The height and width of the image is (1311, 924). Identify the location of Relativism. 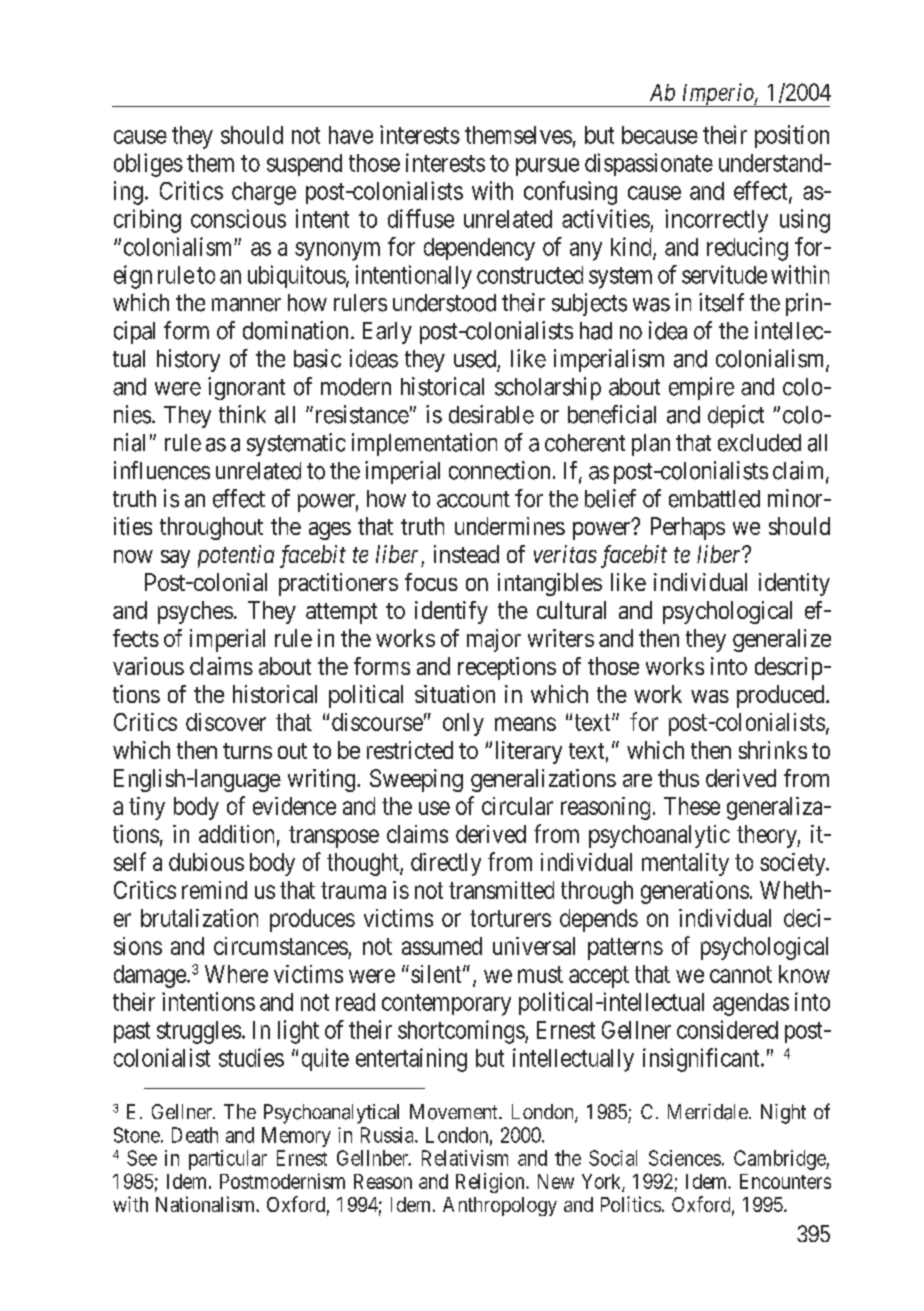
(465, 1158).
